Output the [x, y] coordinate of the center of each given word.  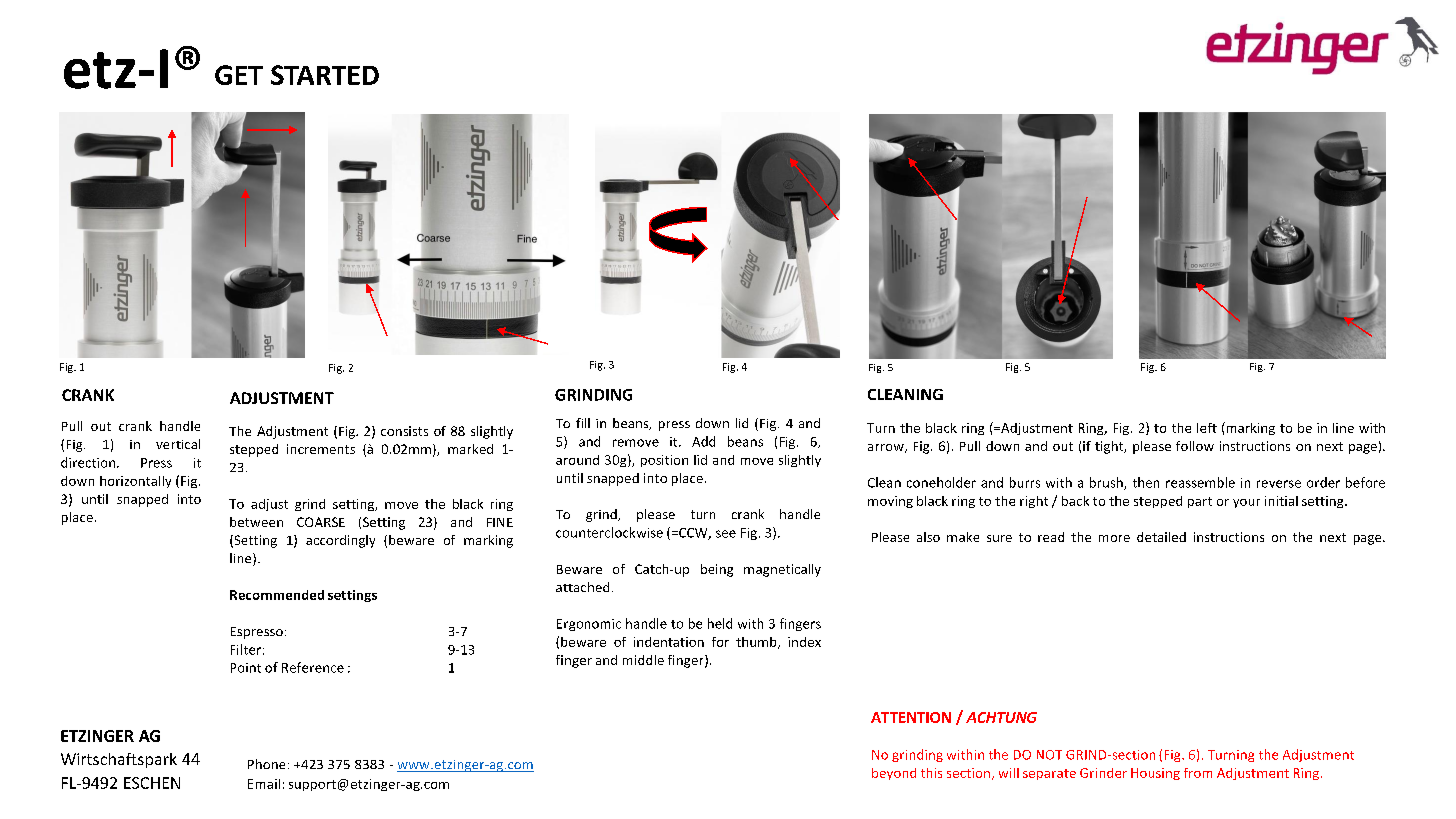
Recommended [277, 595]
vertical [178, 444]
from [1198, 773]
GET [239, 75]
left [1207, 428]
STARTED [325, 75]
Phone [266, 764]
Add [703, 441]
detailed [1161, 537]
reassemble [1200, 482]
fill [583, 423]
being [717, 570]
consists [404, 431]
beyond [894, 774]
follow [1195, 446]
